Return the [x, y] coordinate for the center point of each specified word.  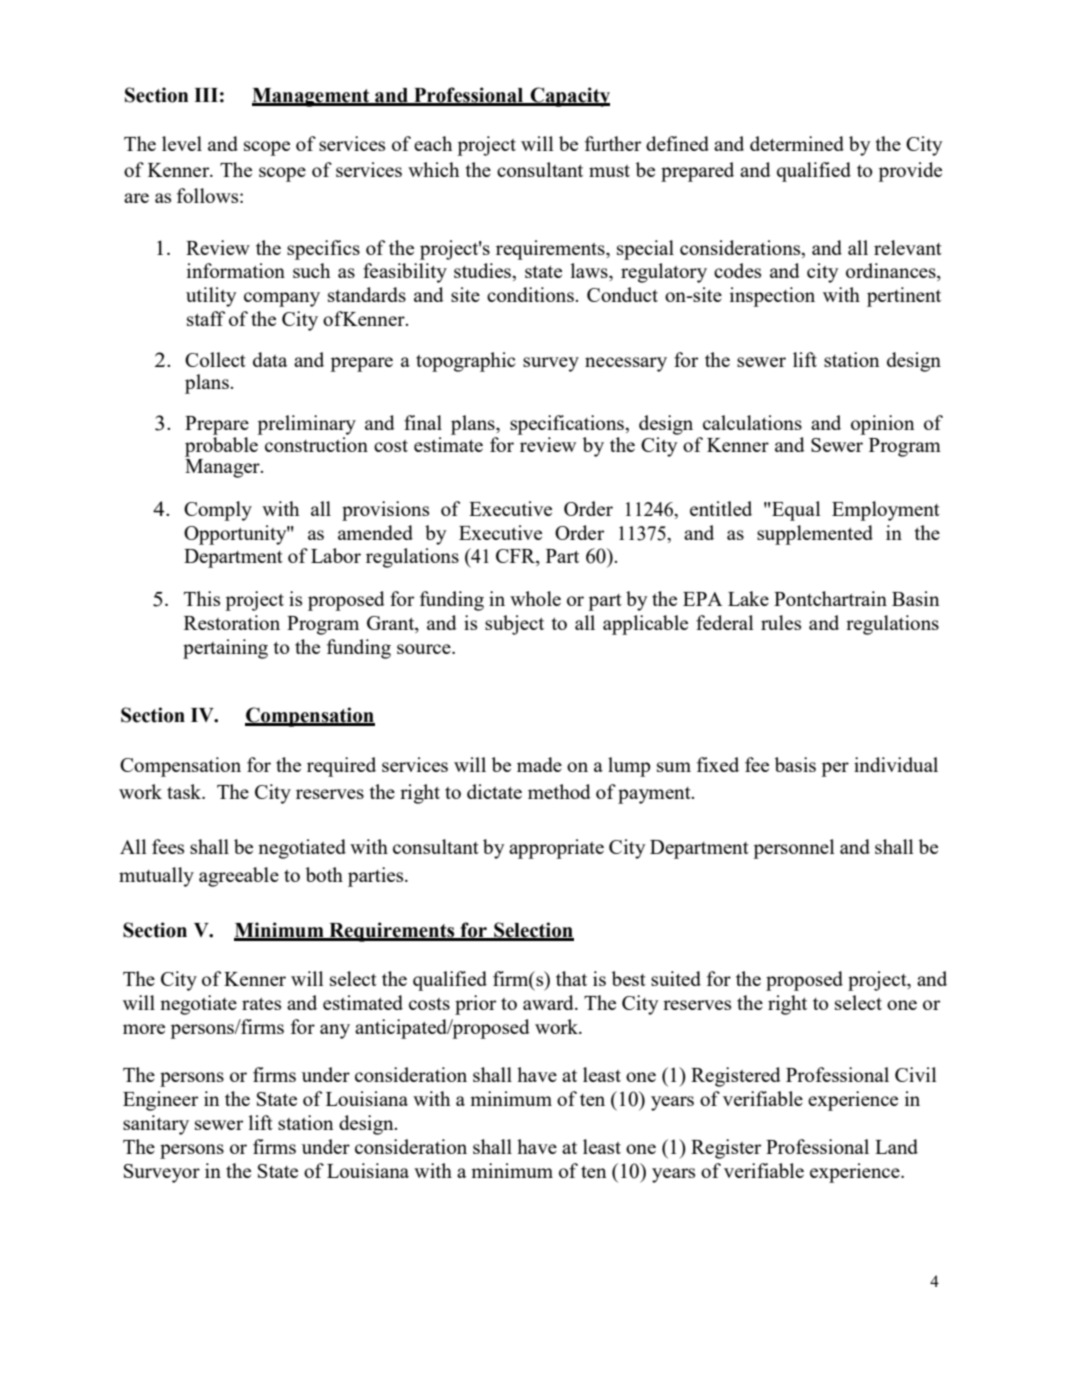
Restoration [232, 622]
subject [514, 625]
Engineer [160, 1101]
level [182, 143]
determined [797, 143]
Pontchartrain [830, 598]
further [613, 143]
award [549, 1002]
